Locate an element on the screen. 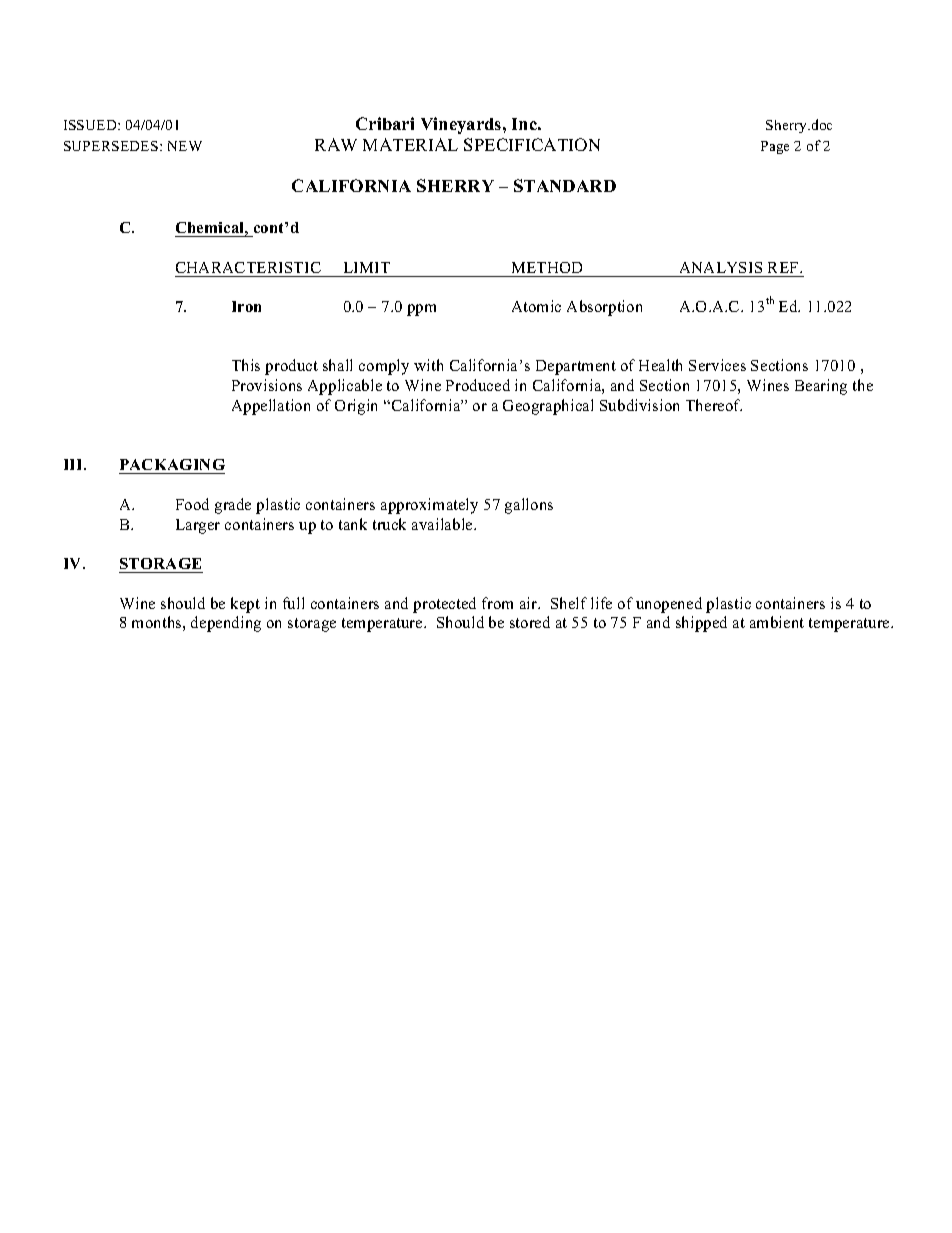 The width and height of the screenshot is (952, 1233). NEW is located at coordinates (185, 146).
